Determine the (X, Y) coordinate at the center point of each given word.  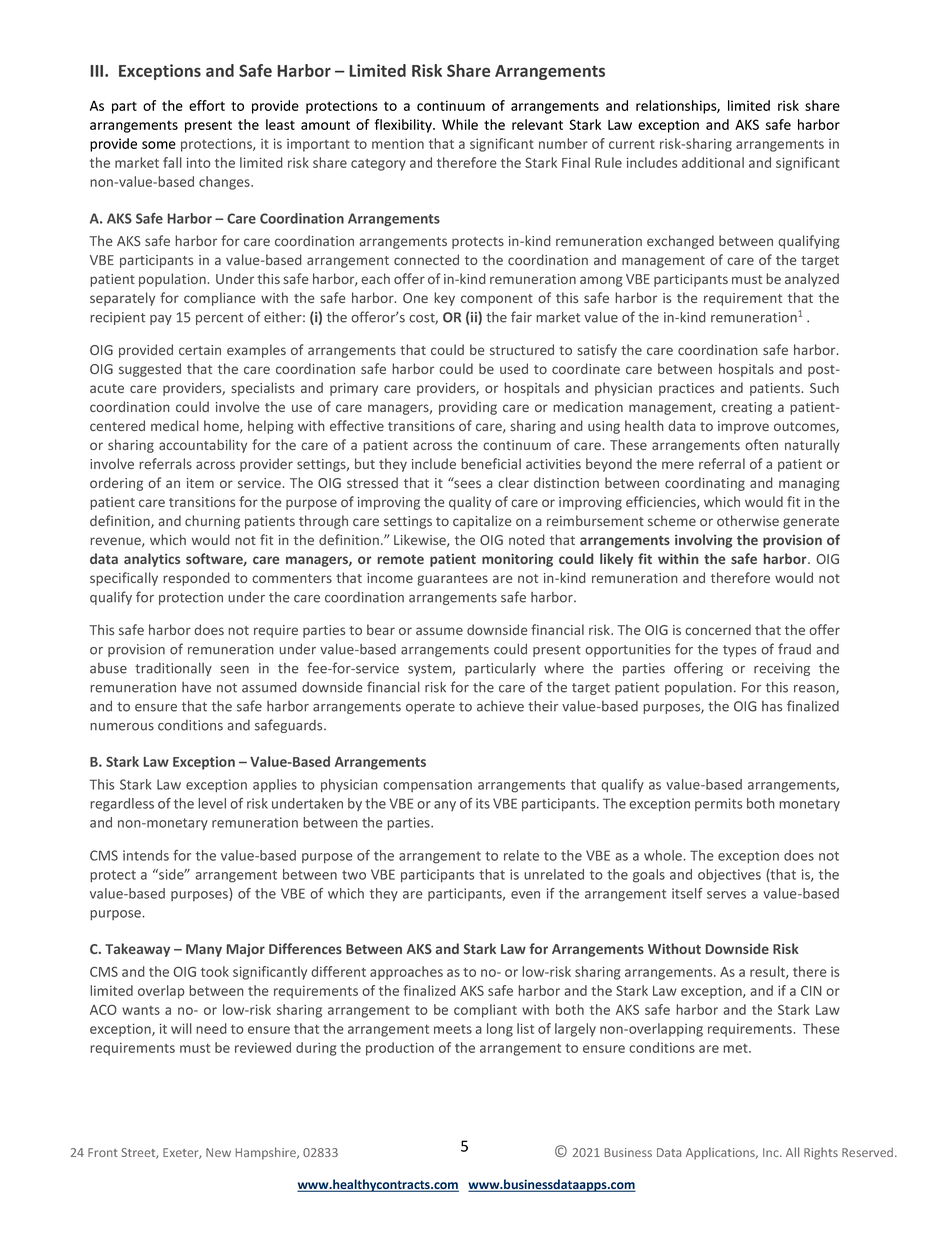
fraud (794, 649)
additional (713, 162)
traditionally (173, 669)
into (199, 162)
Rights (821, 1153)
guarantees (453, 580)
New (218, 1152)
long (500, 1030)
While (460, 124)
